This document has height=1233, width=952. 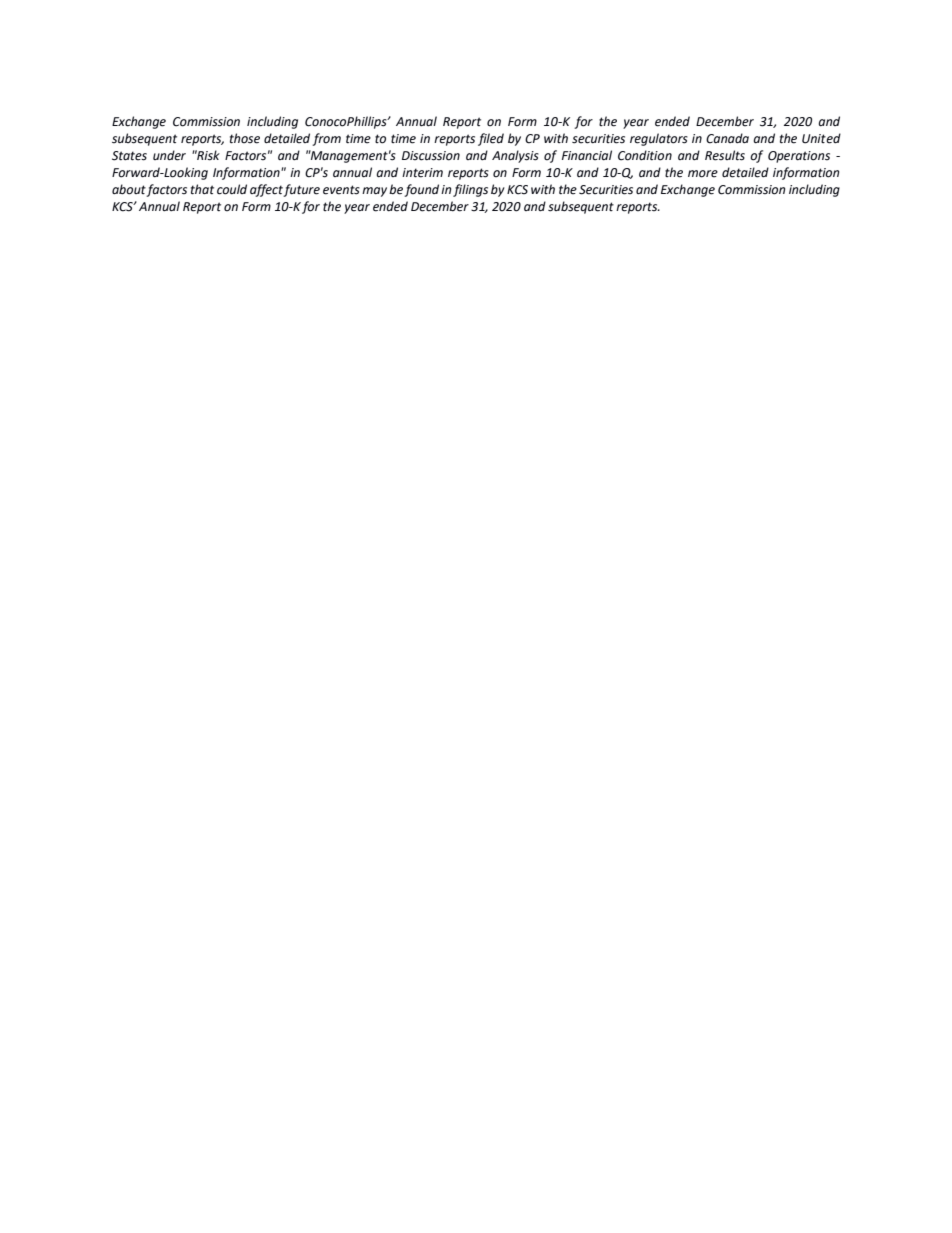 I want to click on States, so click(x=129, y=156).
